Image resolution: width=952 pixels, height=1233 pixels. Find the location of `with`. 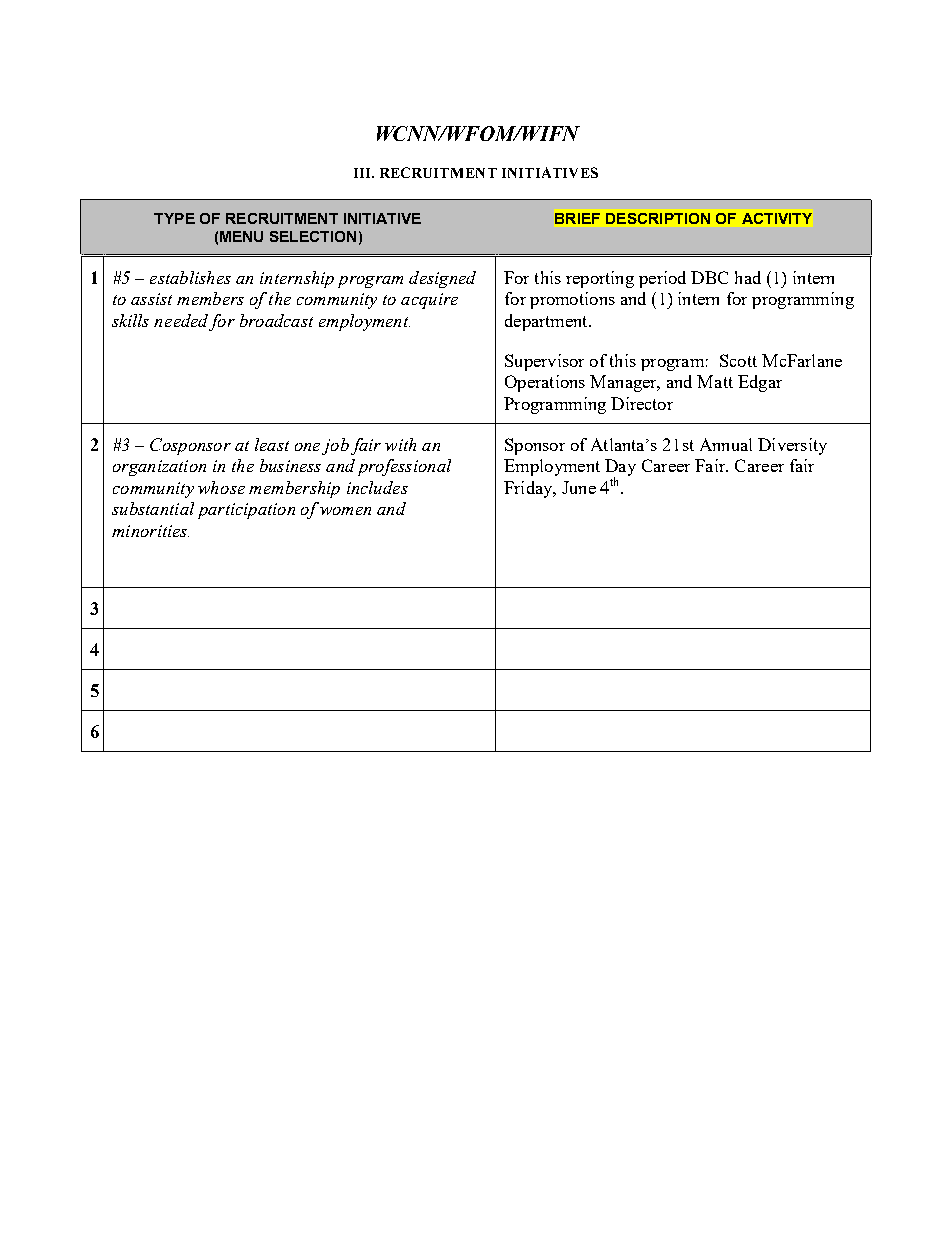

with is located at coordinates (400, 444).
